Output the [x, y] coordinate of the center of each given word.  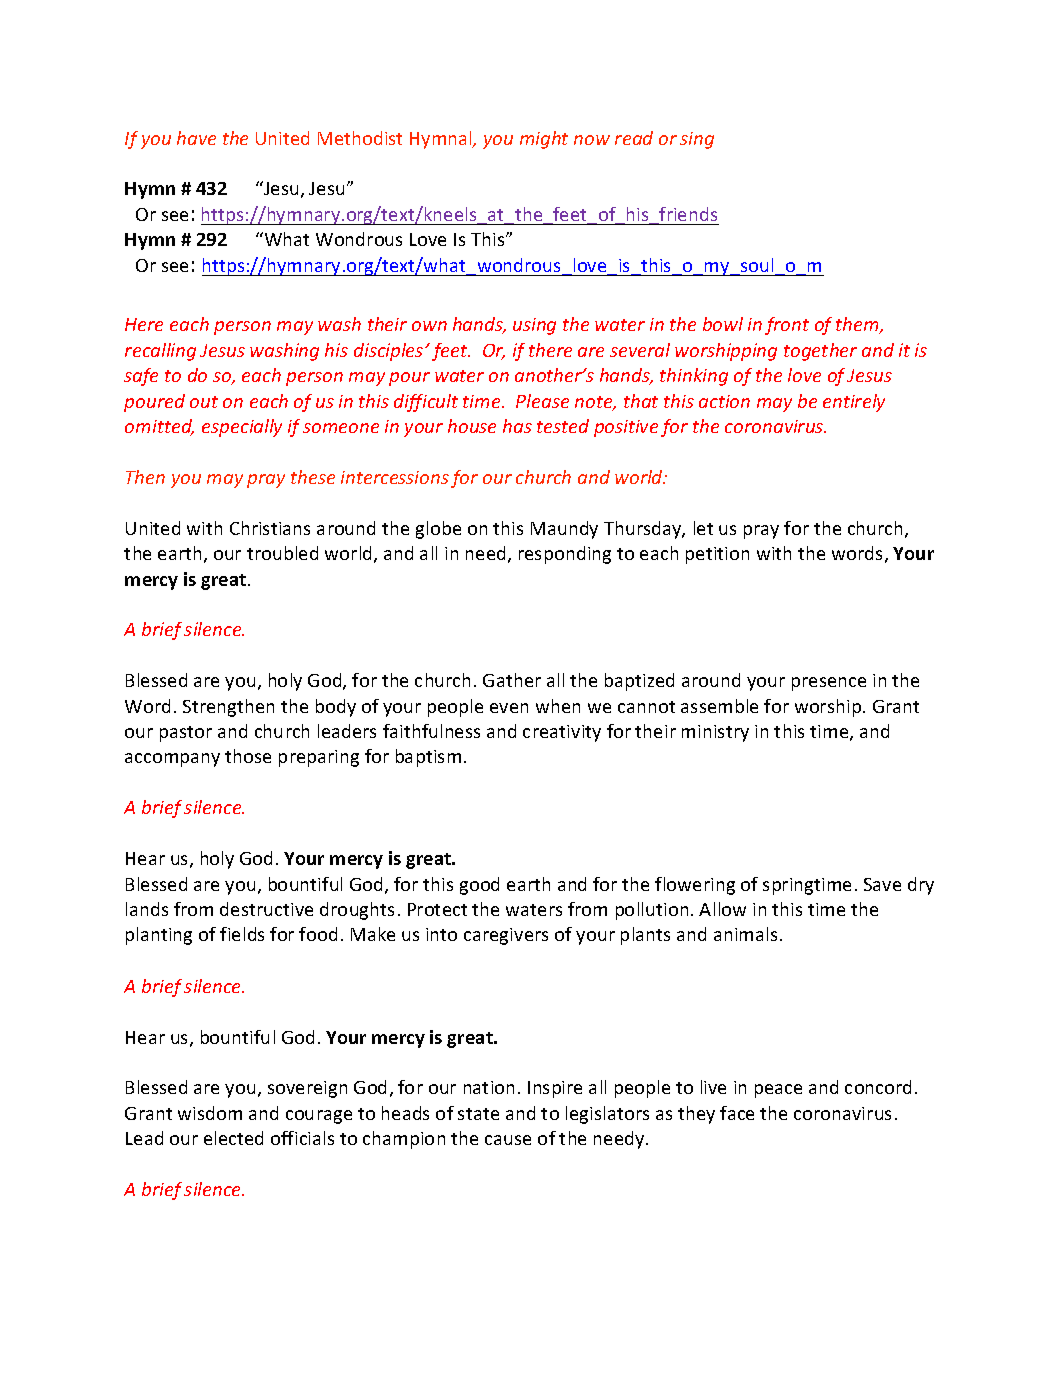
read [634, 138]
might [544, 140]
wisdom [210, 1113]
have [196, 138]
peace [778, 1091]
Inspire [555, 1089]
